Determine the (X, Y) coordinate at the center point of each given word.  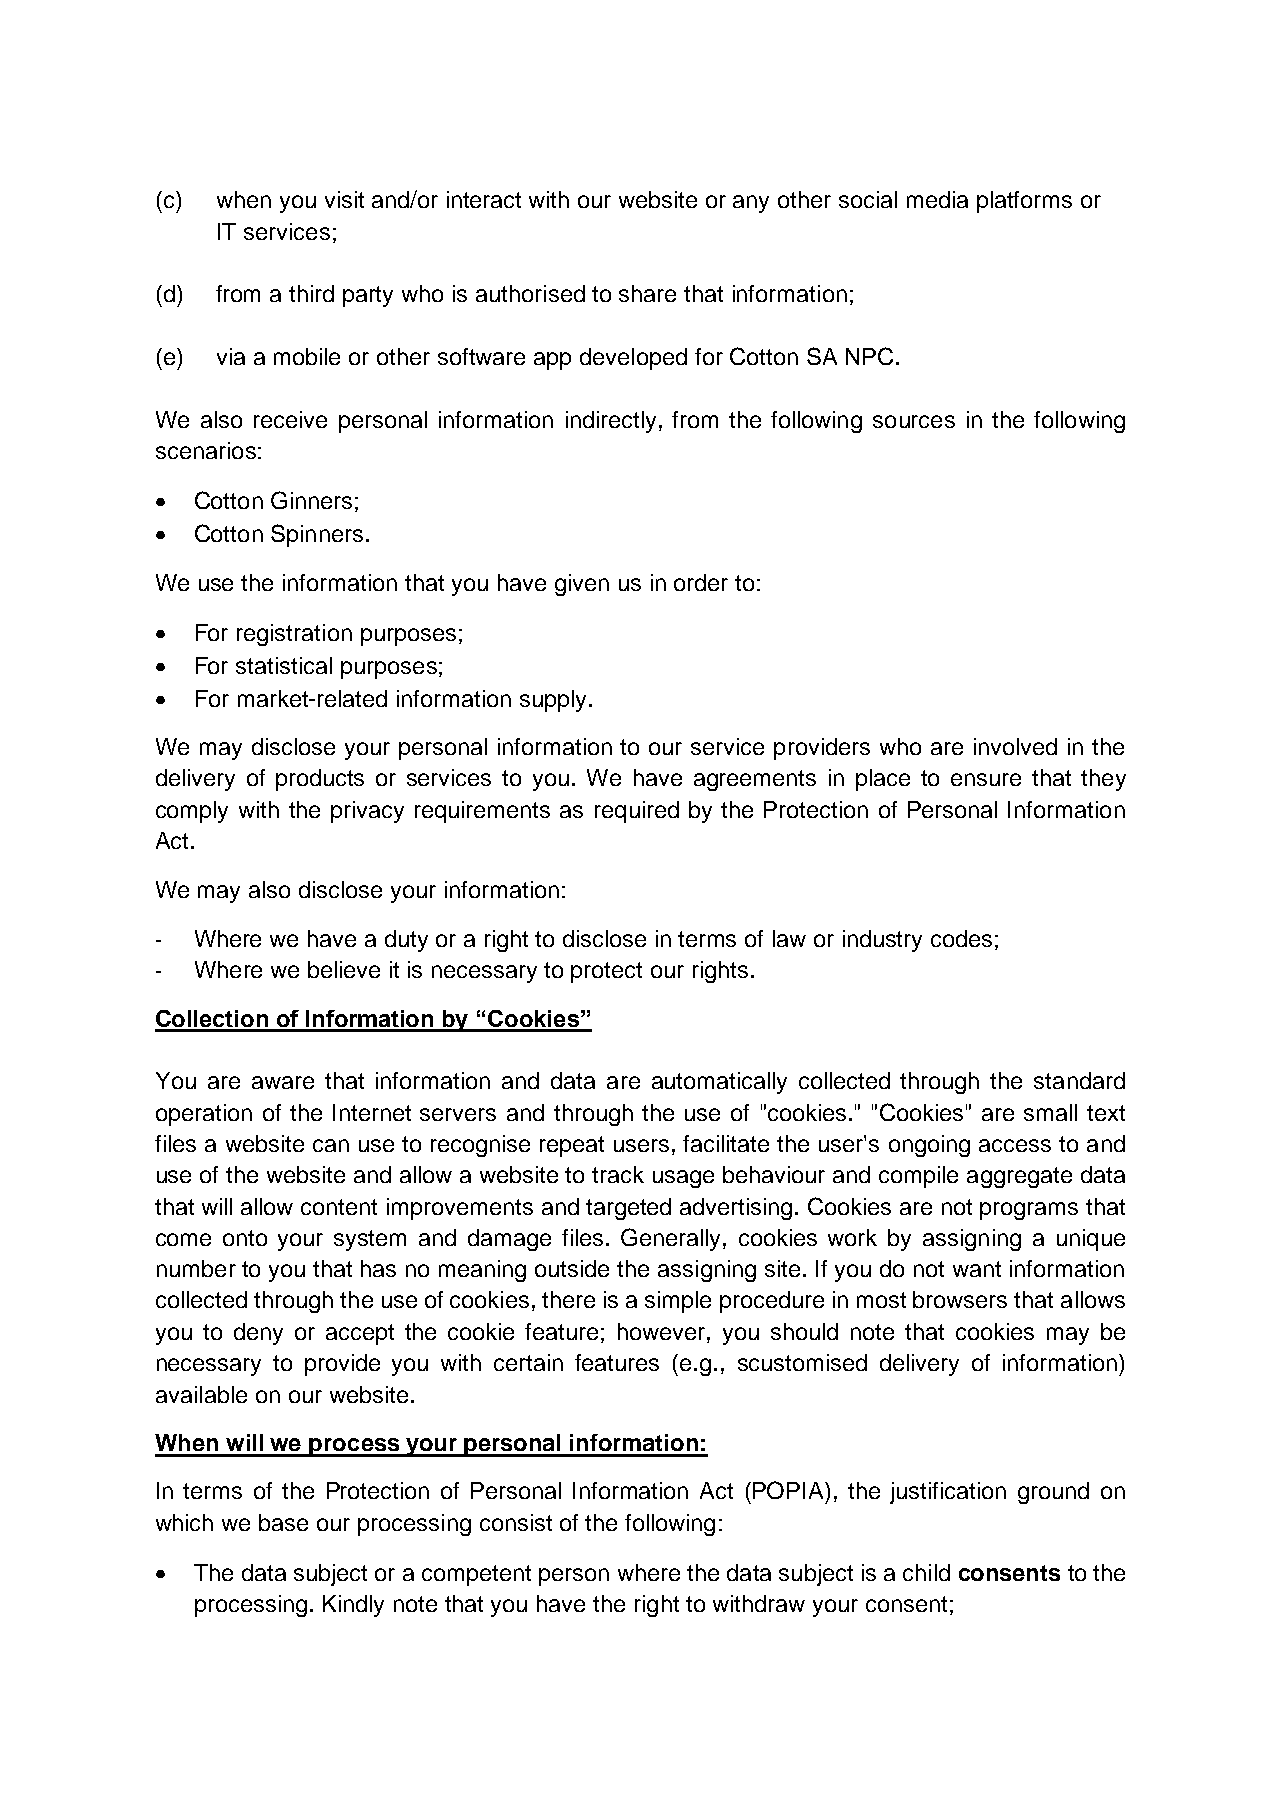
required (637, 812)
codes (961, 938)
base (283, 1522)
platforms (1024, 202)
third (311, 293)
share (647, 293)
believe (344, 969)
